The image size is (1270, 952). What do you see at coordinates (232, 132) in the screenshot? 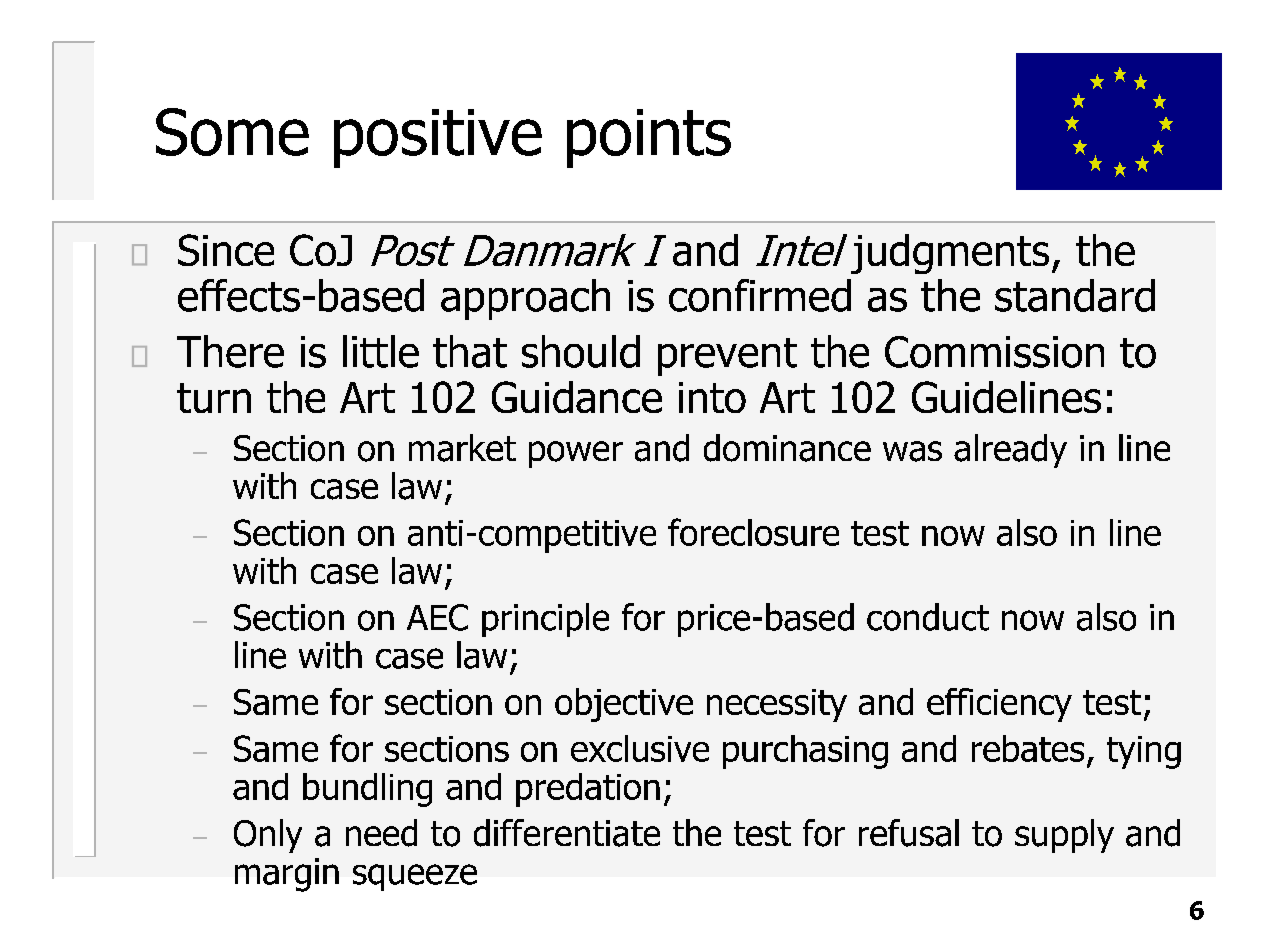
I see `Some` at bounding box center [232, 132].
